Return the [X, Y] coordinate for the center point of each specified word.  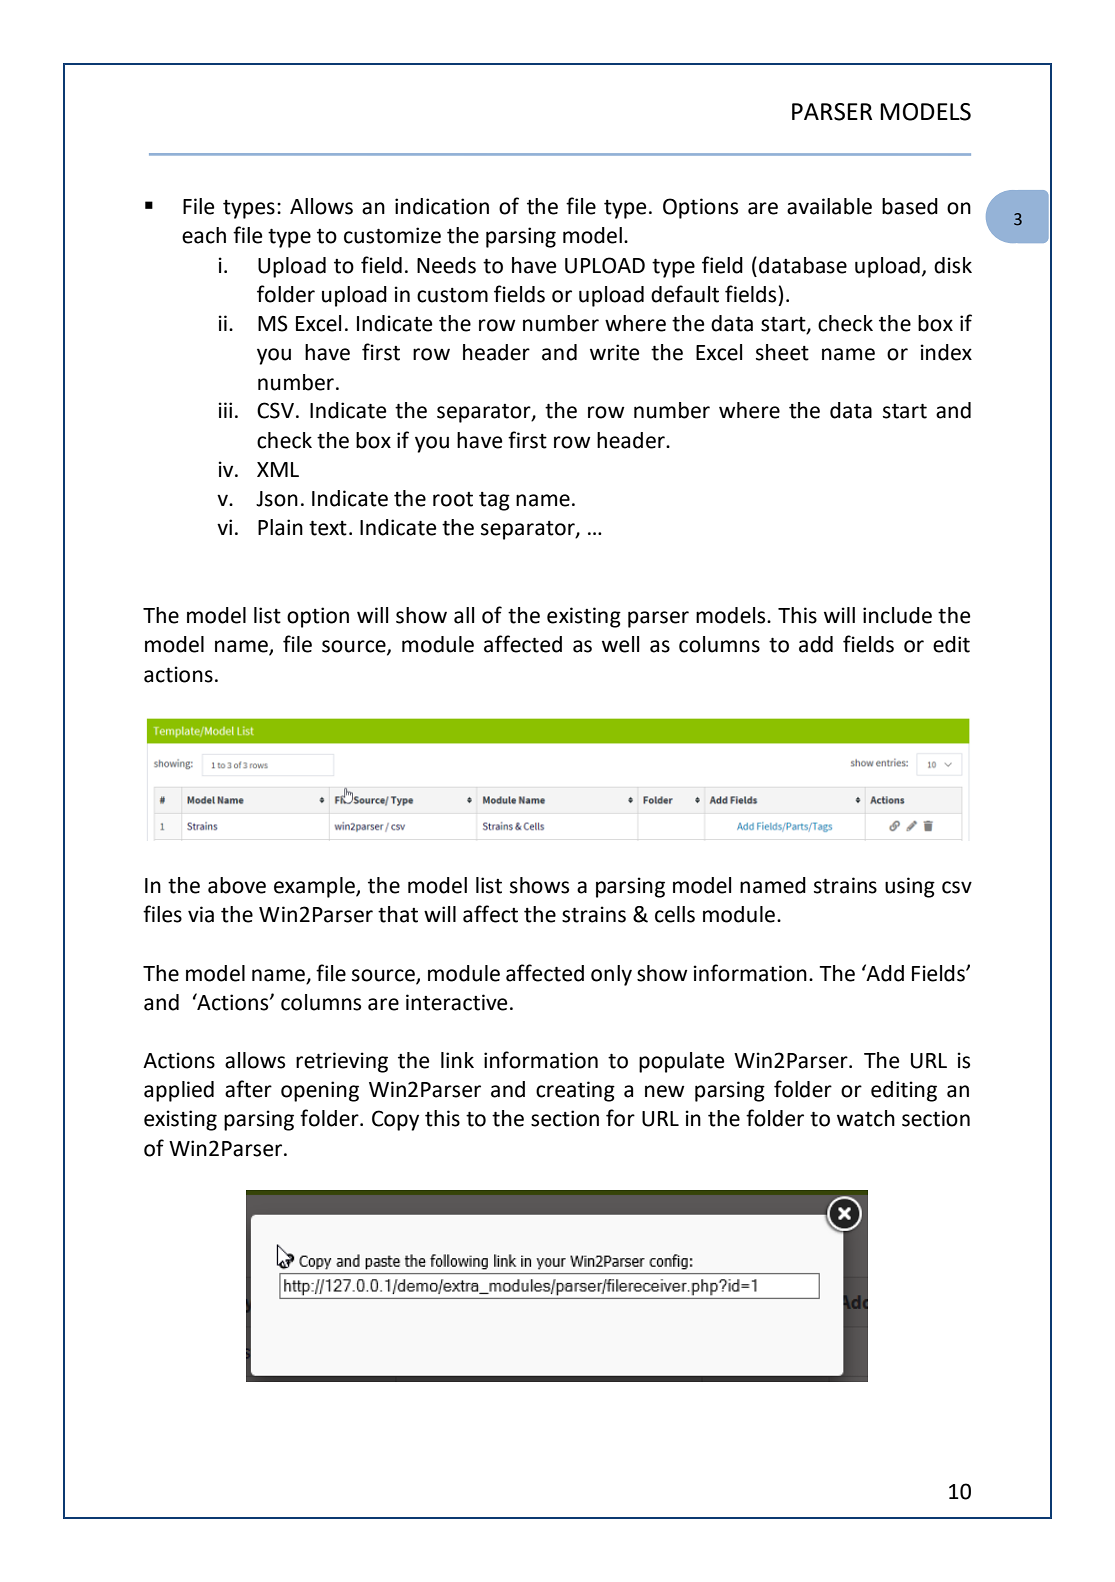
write [615, 352]
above [237, 885]
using [910, 887]
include [897, 615]
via [201, 914]
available [829, 206]
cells [675, 914]
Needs [446, 265]
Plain [280, 527]
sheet [782, 352]
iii [225, 410]
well [620, 644]
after [248, 1089]
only [611, 975]
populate [682, 1062]
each [204, 235]
